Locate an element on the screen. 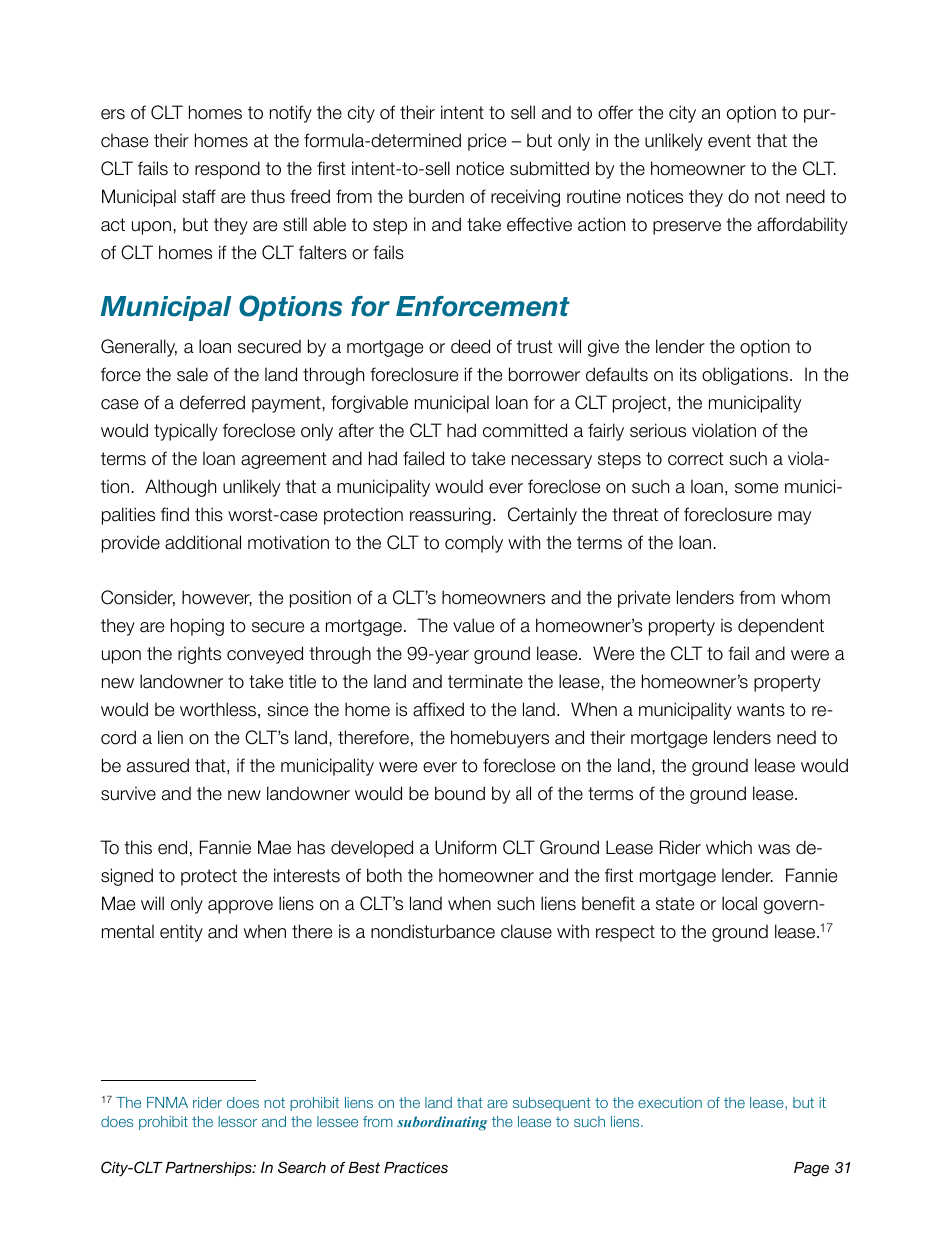 Image resolution: width=952 pixels, height=1233 pixels. clause is located at coordinates (526, 931).
